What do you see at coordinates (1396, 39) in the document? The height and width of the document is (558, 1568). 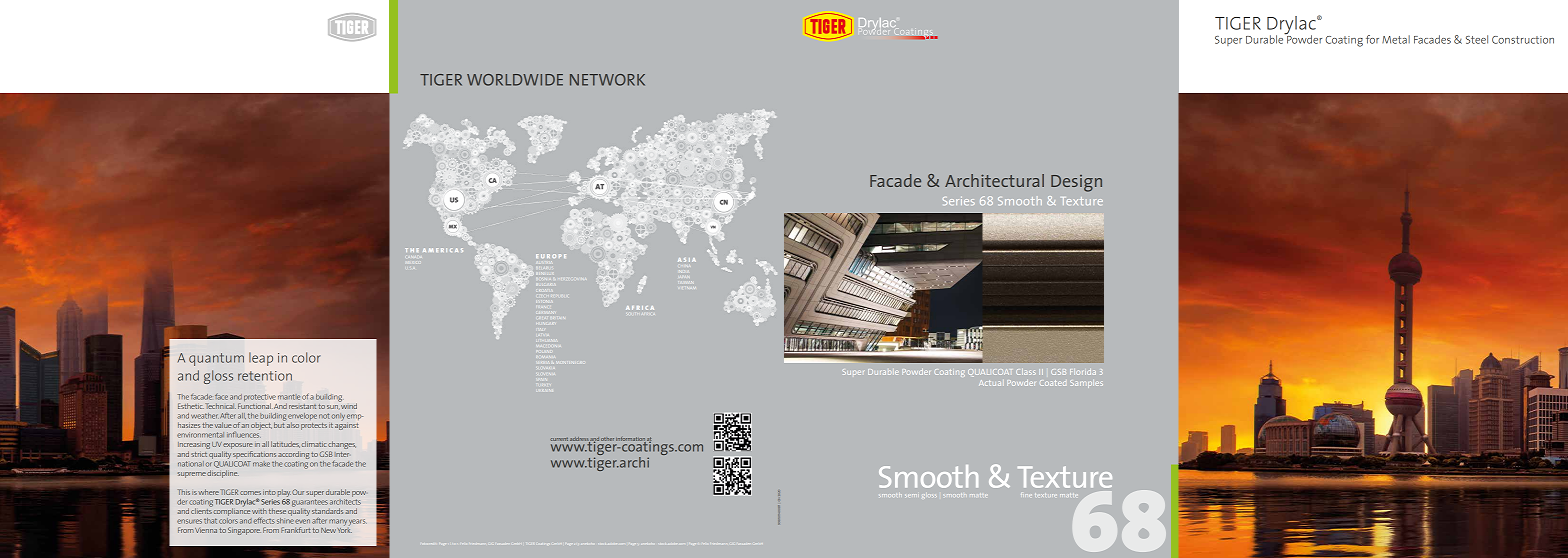 I see `Metal` at bounding box center [1396, 39].
